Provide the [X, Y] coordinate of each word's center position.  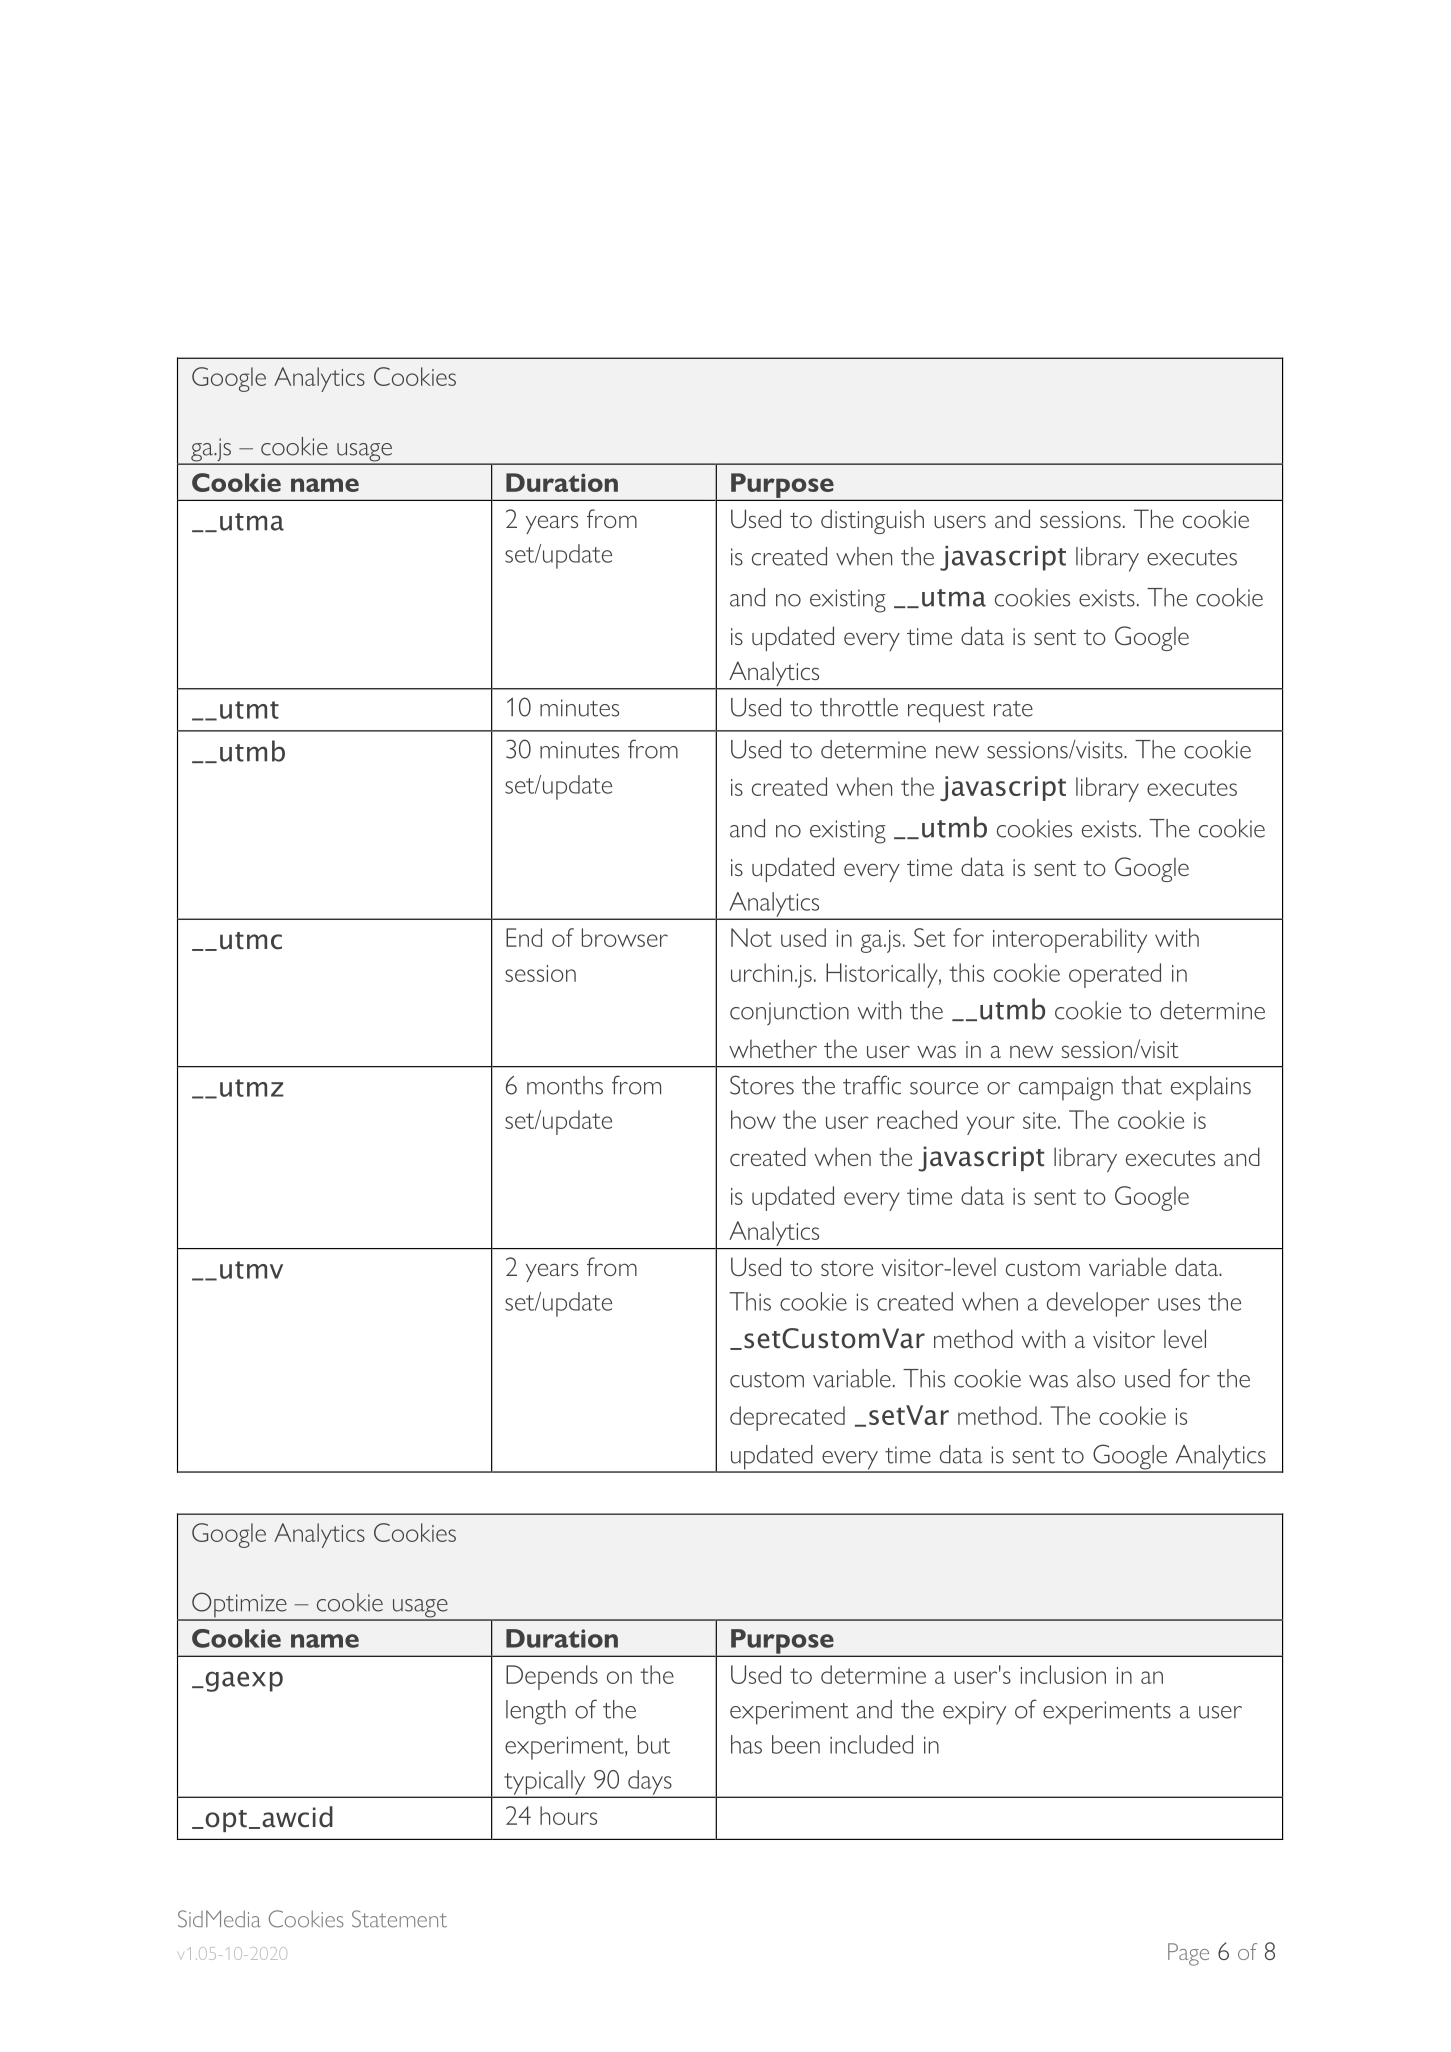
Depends [552, 1677]
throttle [859, 707]
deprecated [787, 1418]
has [746, 1744]
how [753, 1119]
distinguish [872, 521]
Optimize [239, 1606]
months [565, 1085]
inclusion [1063, 1674]
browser [625, 937]
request [946, 712]
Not [751, 937]
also [1096, 1378]
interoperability [1070, 940]
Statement [399, 1919]
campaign [1066, 1089]
